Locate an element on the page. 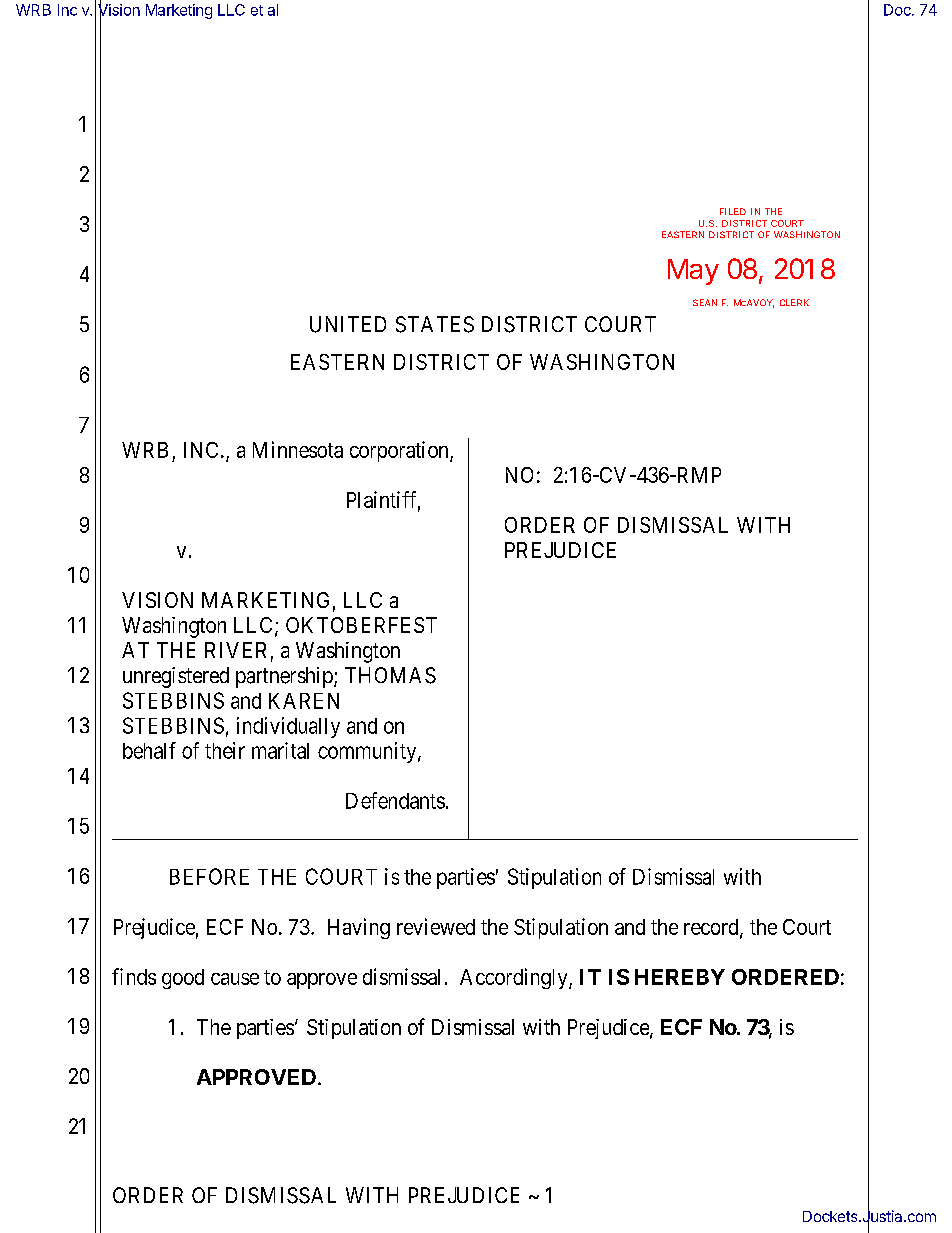 Image resolution: width=952 pixels, height=1233 pixels. reviewed is located at coordinates (436, 926).
